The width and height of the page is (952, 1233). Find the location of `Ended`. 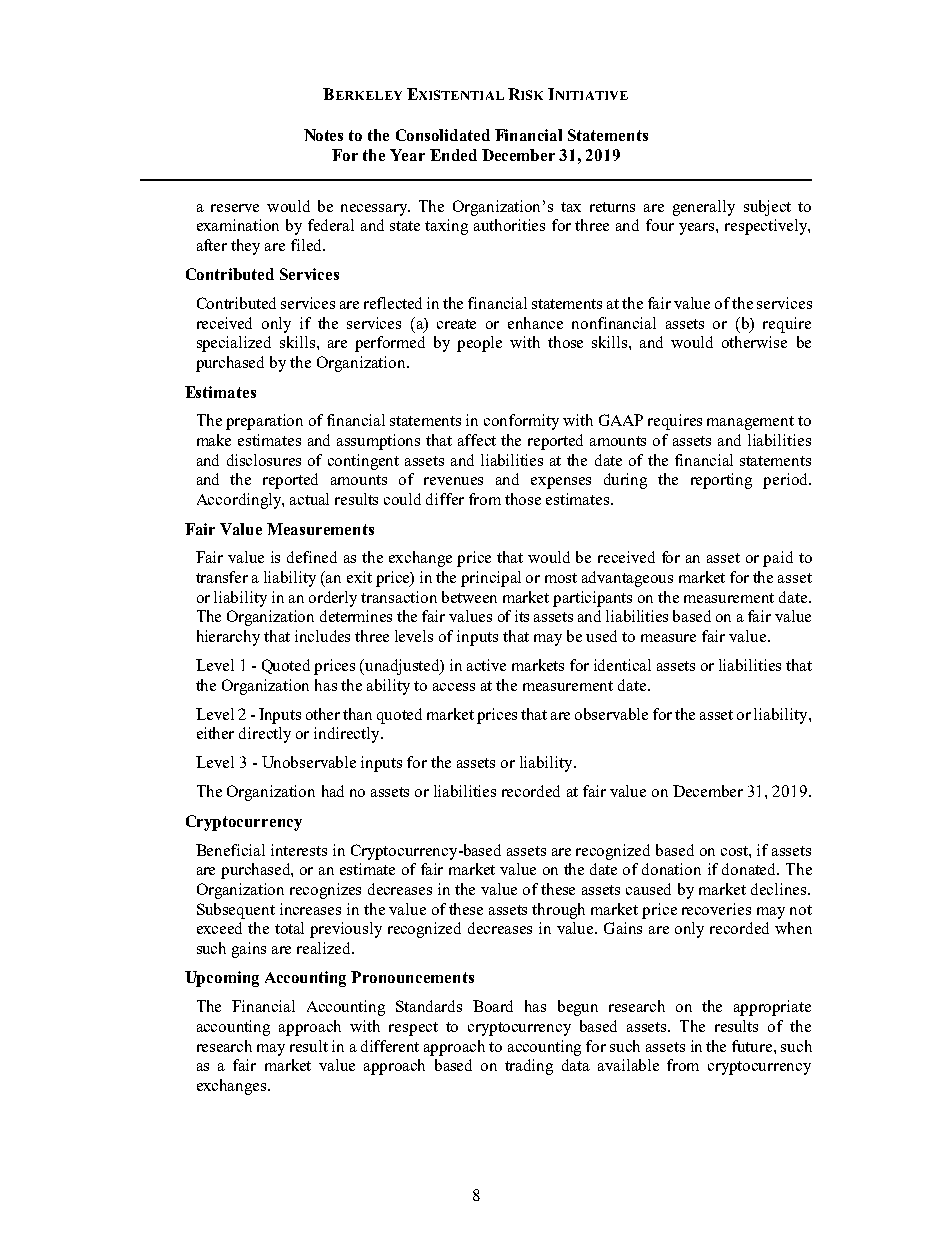

Ended is located at coordinates (453, 155).
